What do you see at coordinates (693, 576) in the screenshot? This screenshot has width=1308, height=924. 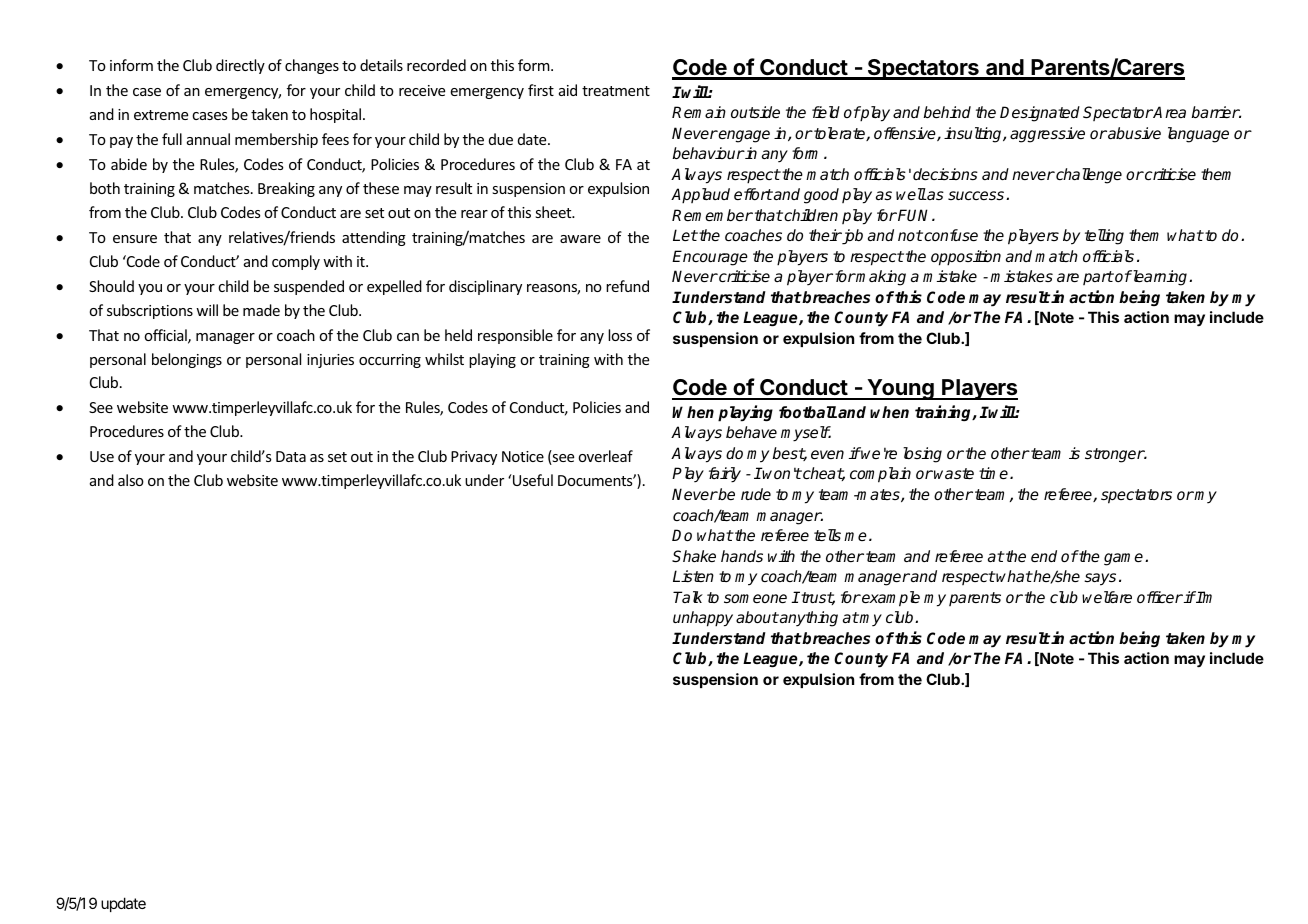 I see `Listen` at bounding box center [693, 576].
